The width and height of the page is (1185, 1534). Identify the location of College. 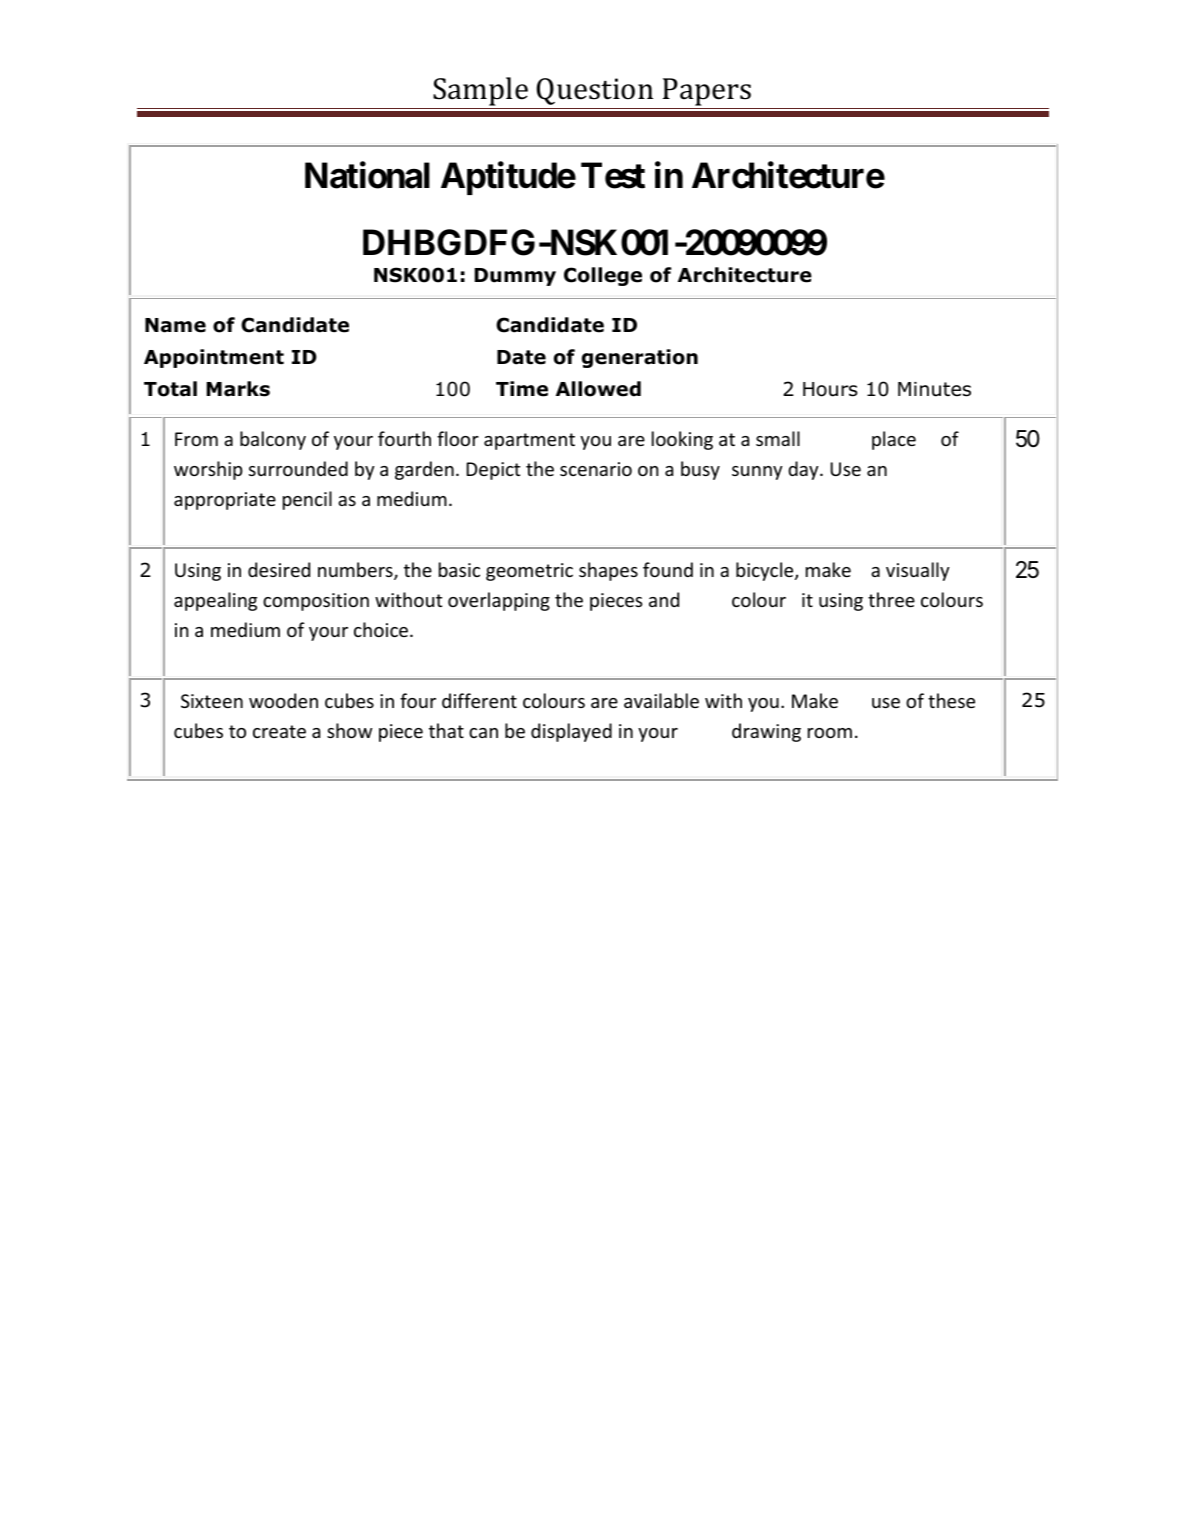
(603, 276).
